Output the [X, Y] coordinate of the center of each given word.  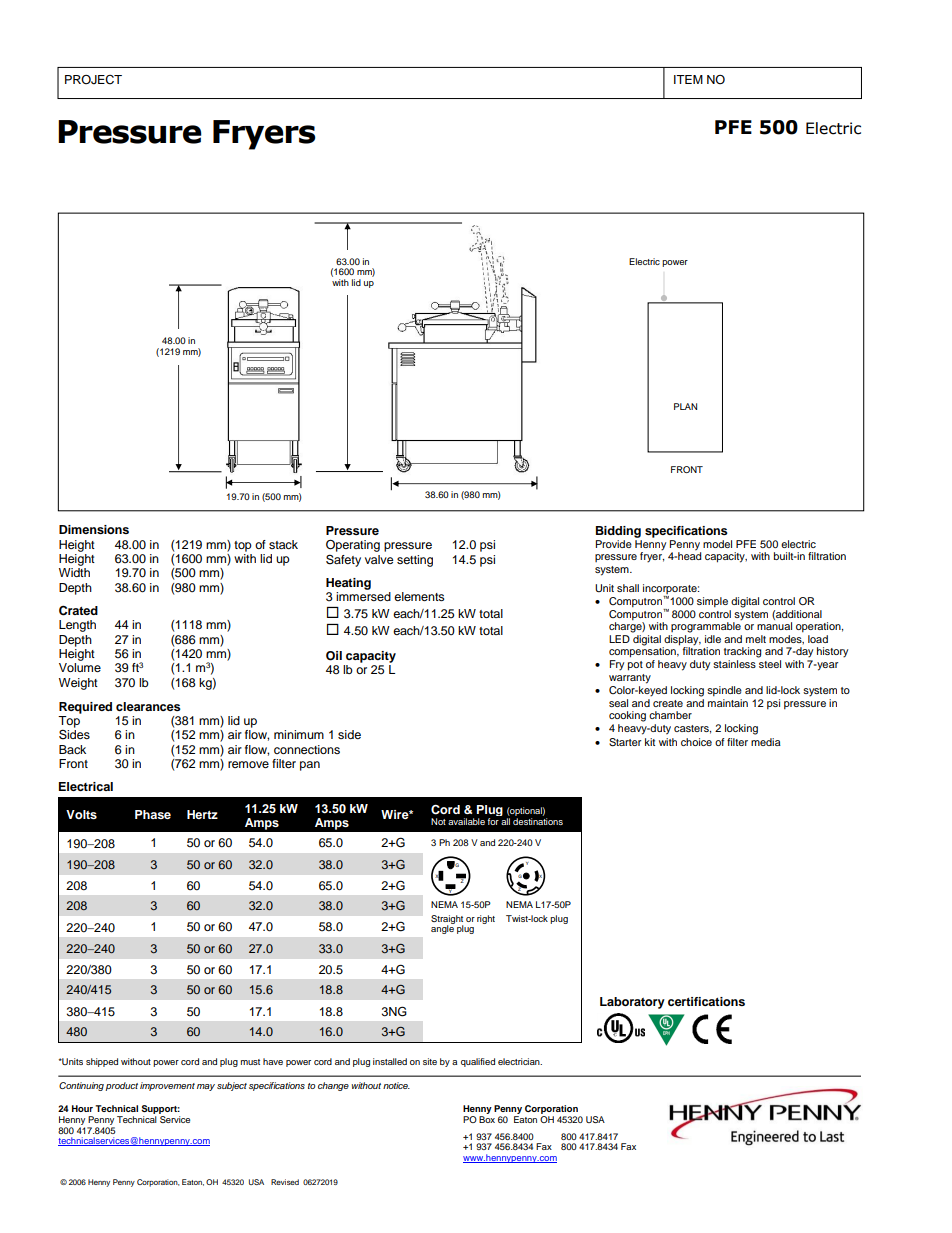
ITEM [688, 79]
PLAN [685, 406]
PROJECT [93, 80]
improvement [167, 1086]
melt [756, 639]
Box [487, 1119]
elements [419, 596]
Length [77, 626]
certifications [706, 1001]
